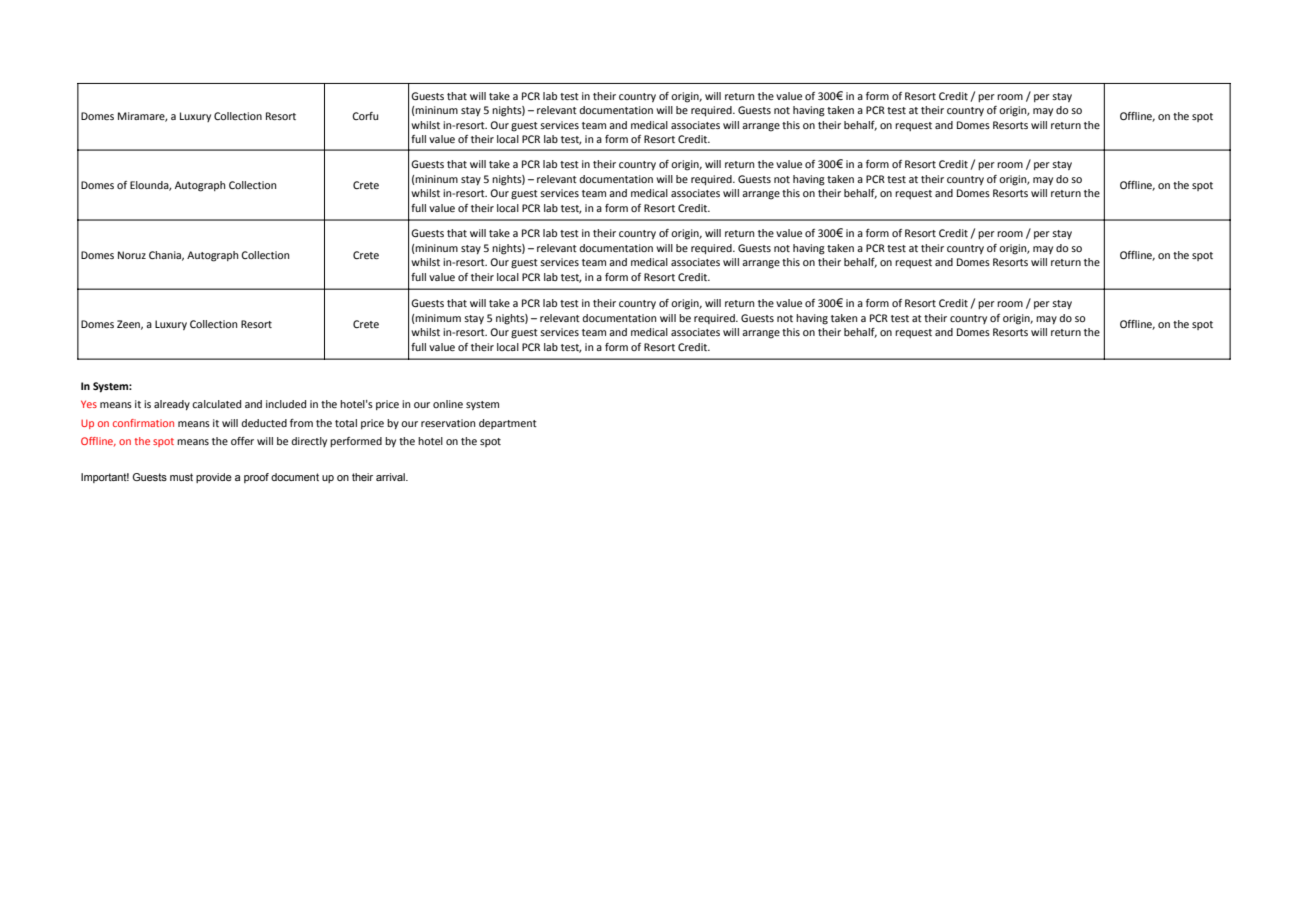 This page has height=924, width=1308. What do you see at coordinates (172, 405) in the page?
I see `already` at bounding box center [172, 405].
